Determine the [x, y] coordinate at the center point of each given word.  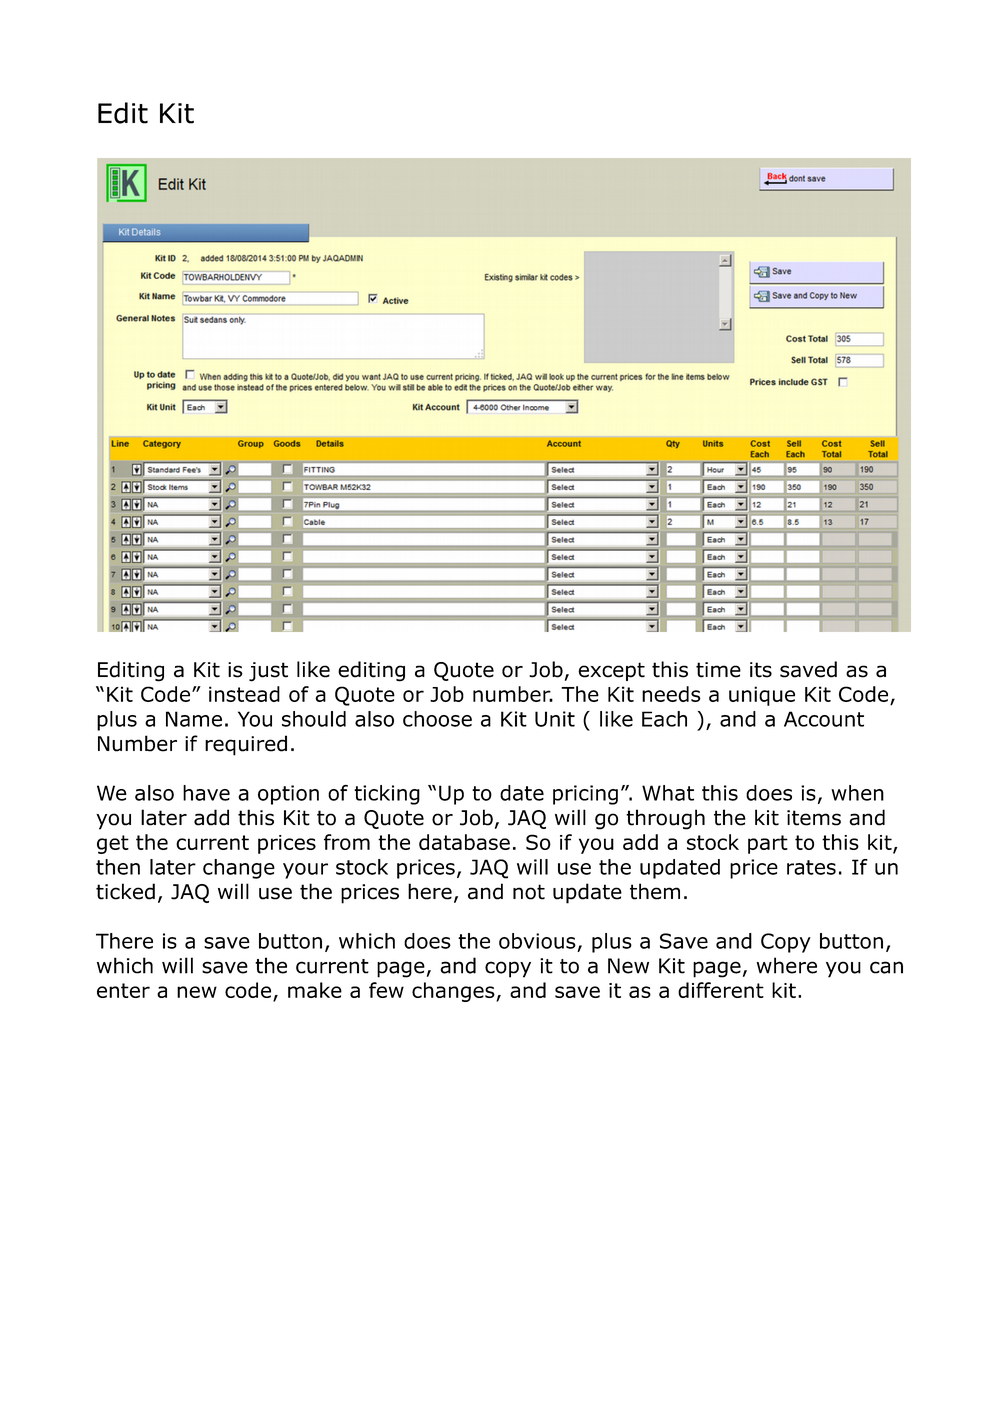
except [611, 671]
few [386, 990]
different [721, 990]
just [268, 672]
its [761, 670]
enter [123, 990]
